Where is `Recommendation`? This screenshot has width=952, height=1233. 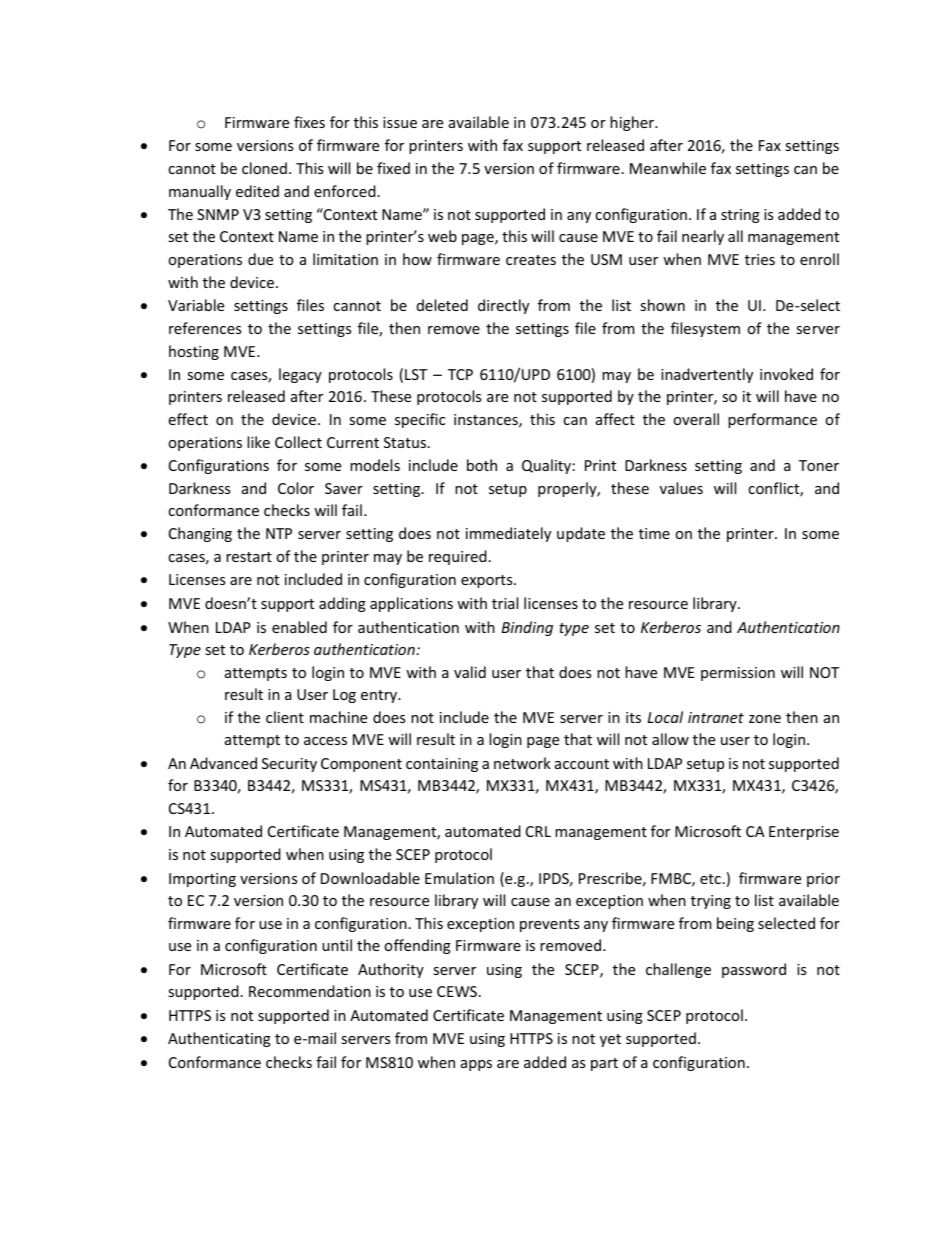
Recommendation is located at coordinates (310, 991).
